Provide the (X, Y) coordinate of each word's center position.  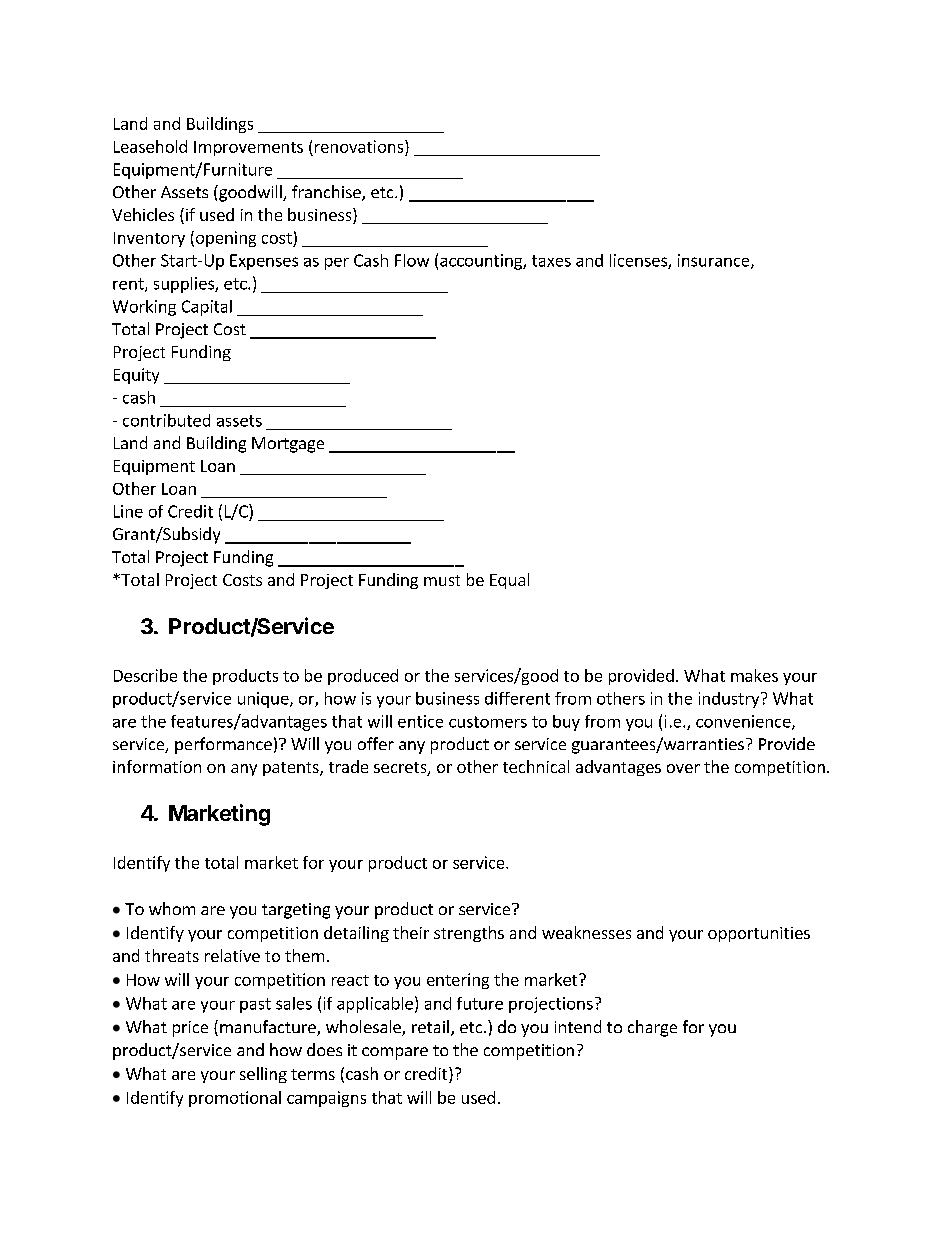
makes (754, 675)
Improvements (248, 148)
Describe (145, 675)
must (442, 580)
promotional (235, 1099)
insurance (715, 261)
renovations (360, 146)
